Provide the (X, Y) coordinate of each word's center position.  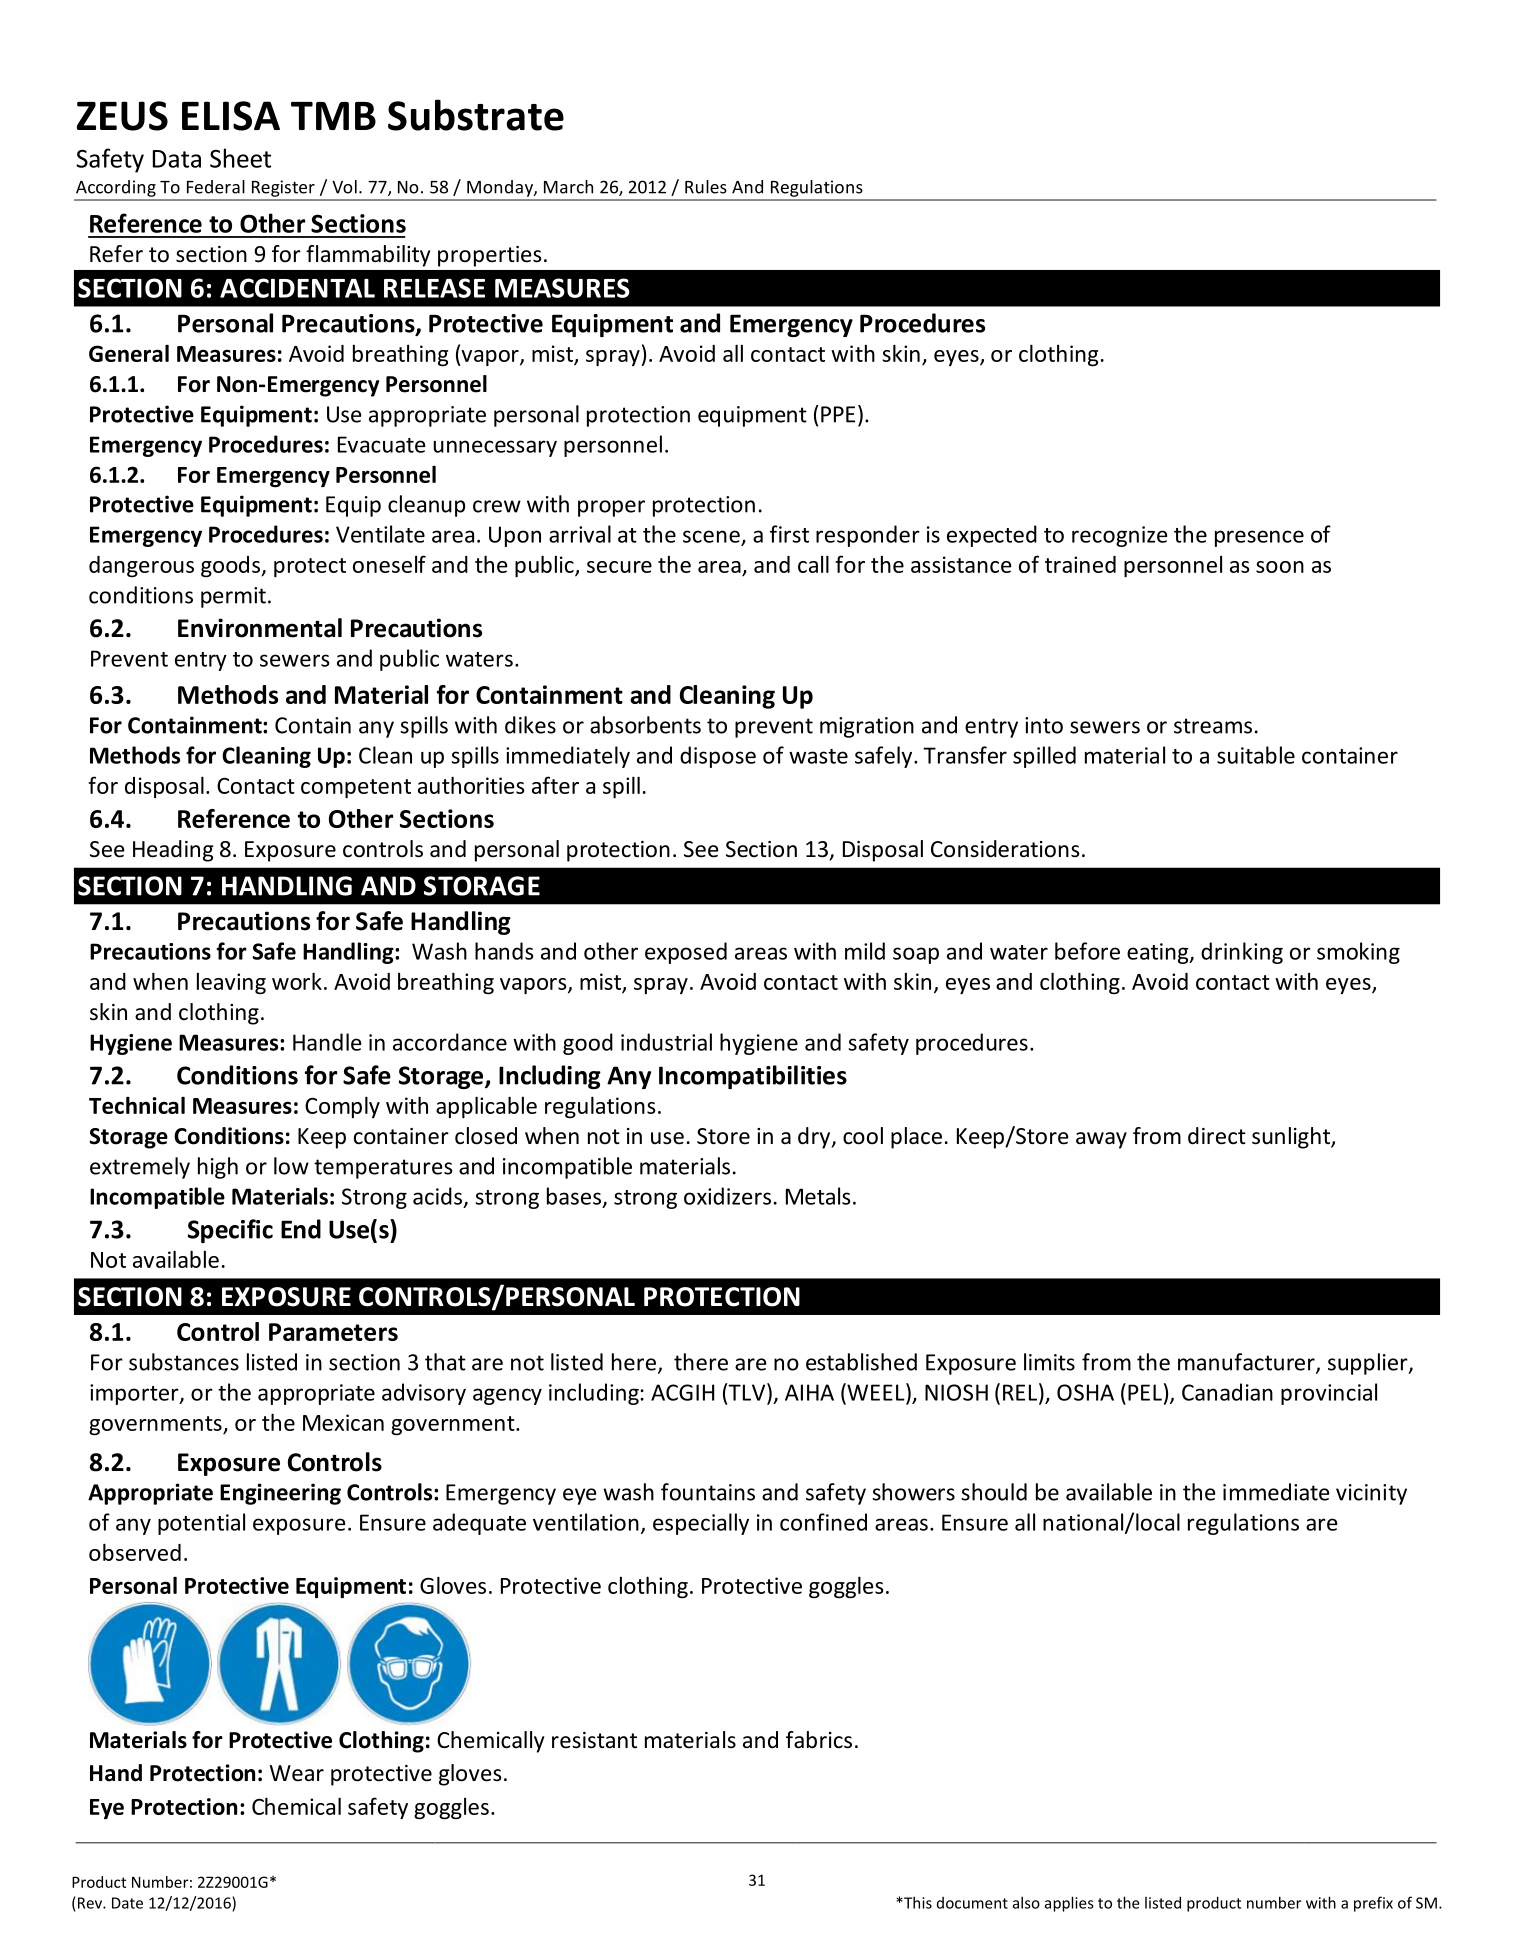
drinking (1242, 953)
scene (711, 536)
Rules (706, 187)
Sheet (240, 158)
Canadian (1227, 1392)
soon (1280, 567)
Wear (297, 1773)
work (297, 981)
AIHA (809, 1392)
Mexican (343, 1422)
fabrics (819, 1740)
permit (233, 597)
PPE (838, 414)
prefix (1373, 1904)
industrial (666, 1042)
